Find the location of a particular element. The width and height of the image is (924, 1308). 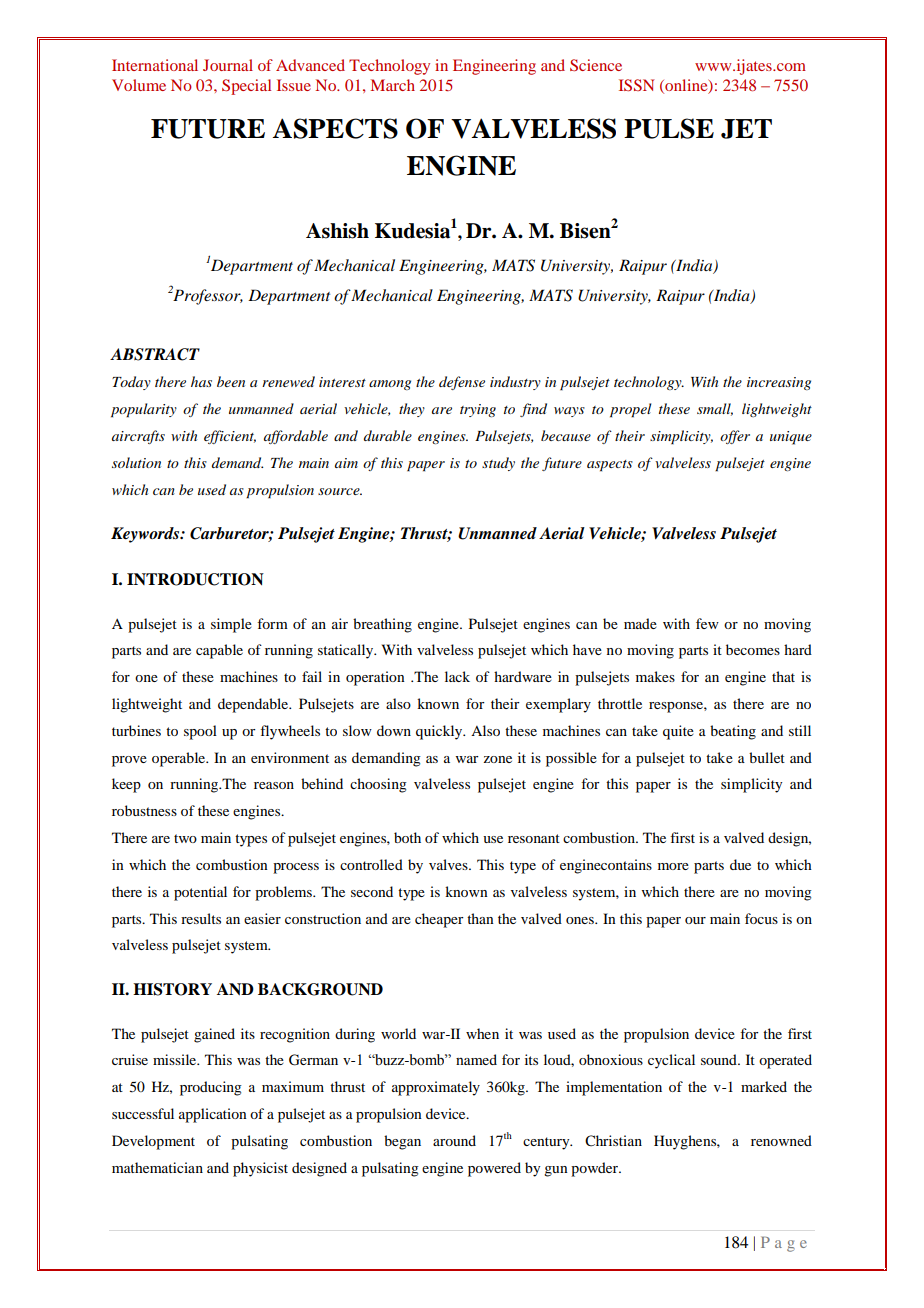

Special is located at coordinates (246, 87).
